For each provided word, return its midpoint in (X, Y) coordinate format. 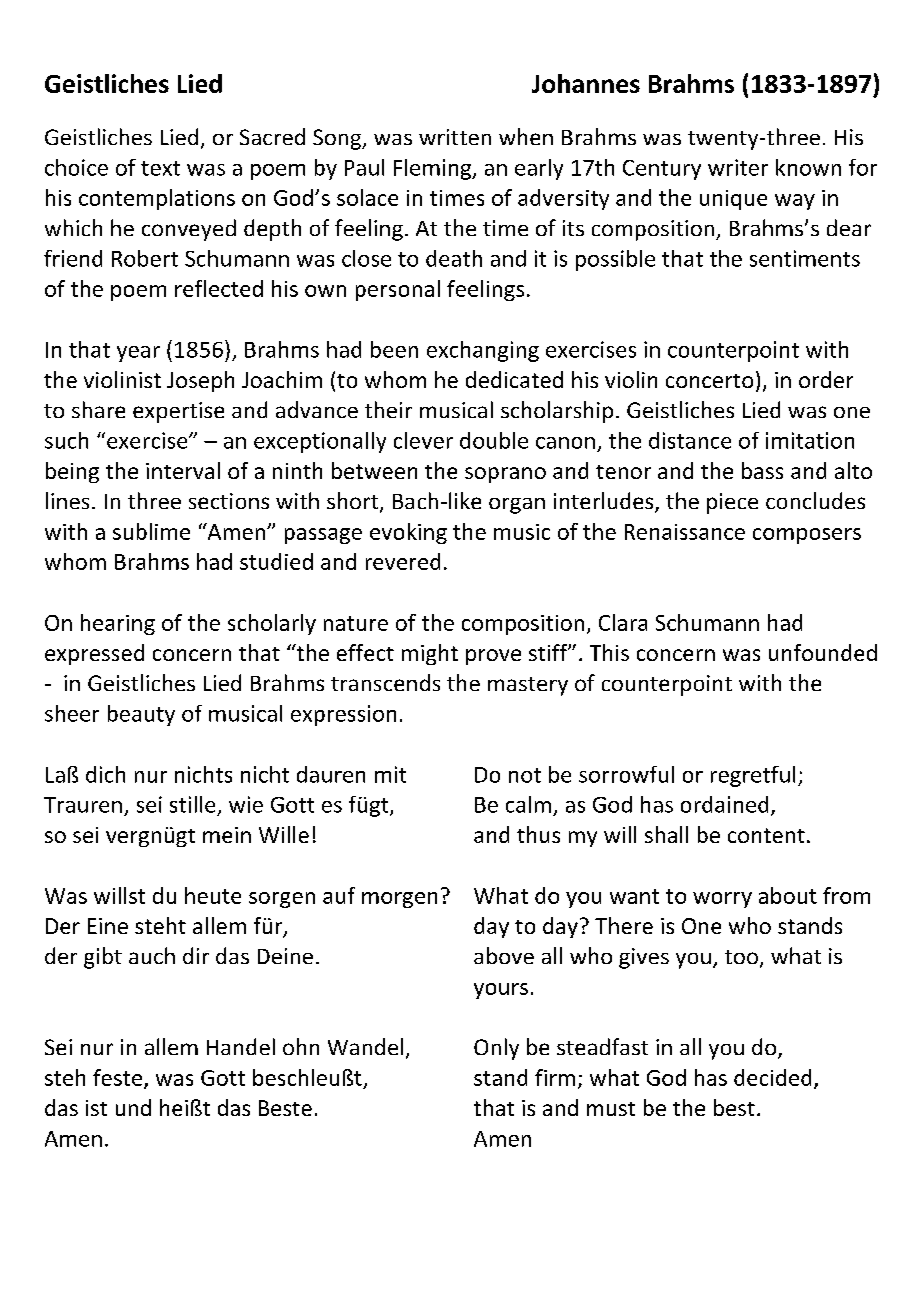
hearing (118, 624)
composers (807, 536)
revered (403, 561)
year (138, 354)
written (455, 137)
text (160, 168)
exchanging (483, 351)
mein (227, 835)
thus (538, 834)
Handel (241, 1046)
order (826, 379)
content (766, 835)
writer (738, 167)
